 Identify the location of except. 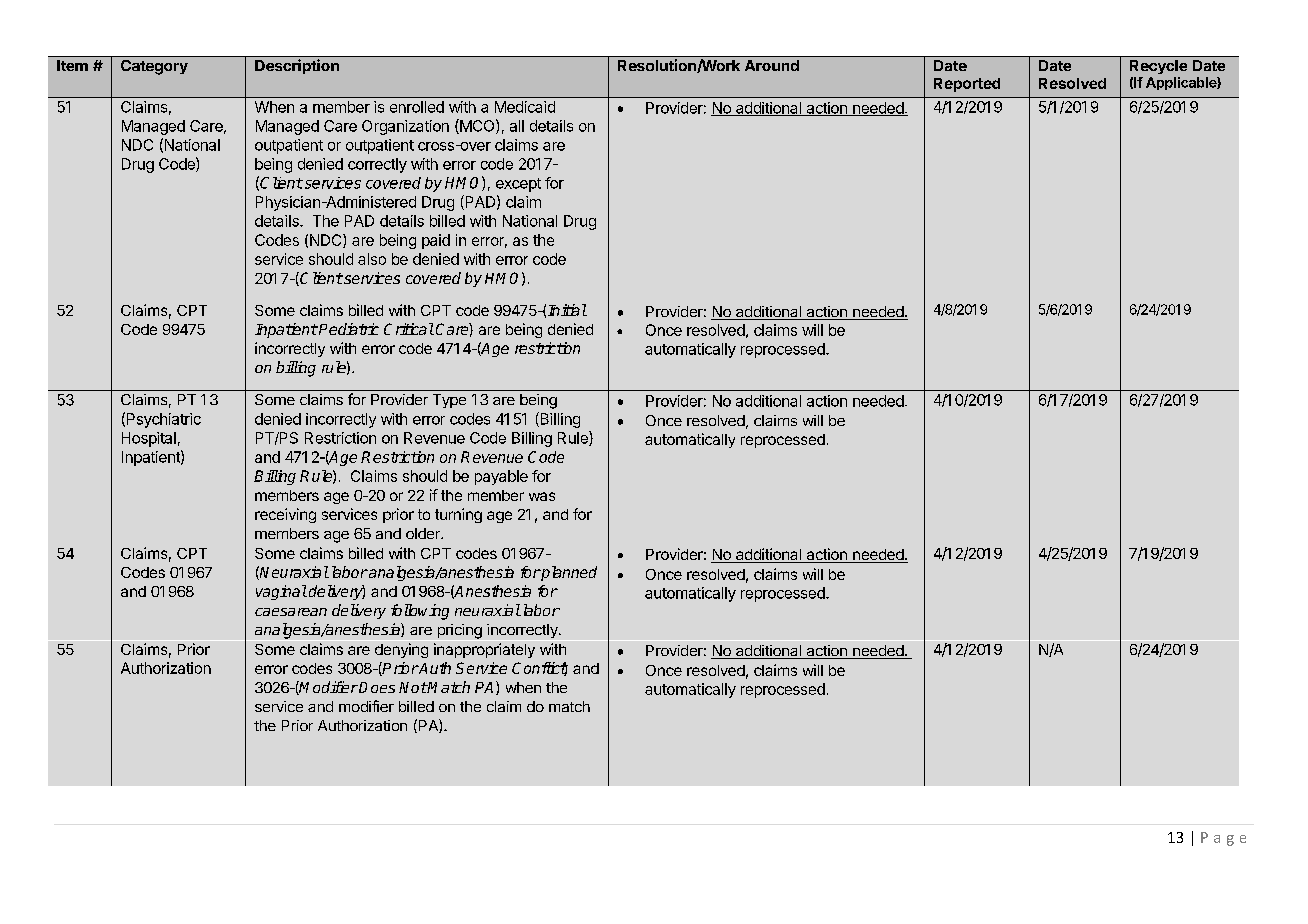
(518, 185).
